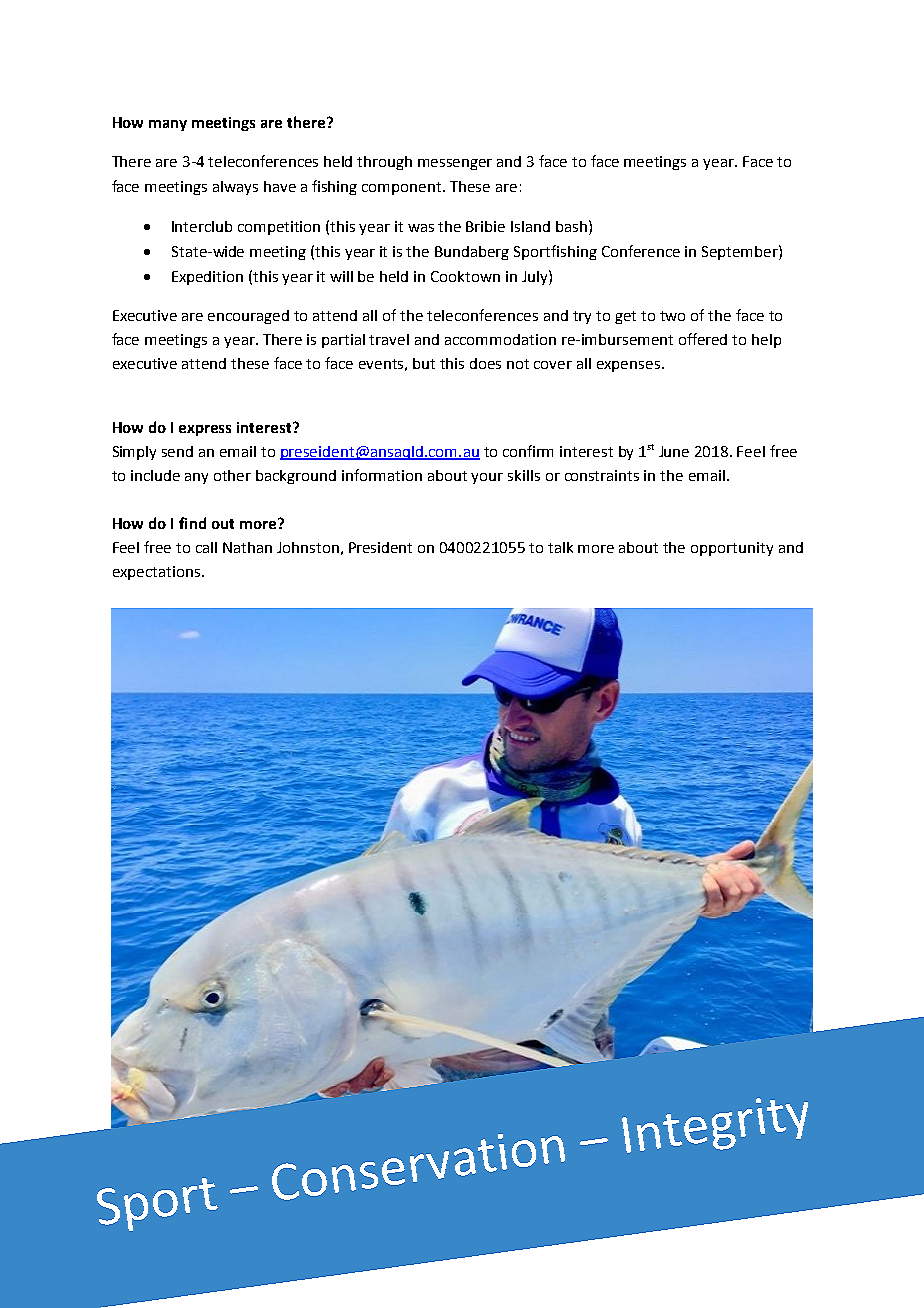 This page has width=924, height=1308. What do you see at coordinates (380, 547) in the page?
I see `President` at bounding box center [380, 547].
